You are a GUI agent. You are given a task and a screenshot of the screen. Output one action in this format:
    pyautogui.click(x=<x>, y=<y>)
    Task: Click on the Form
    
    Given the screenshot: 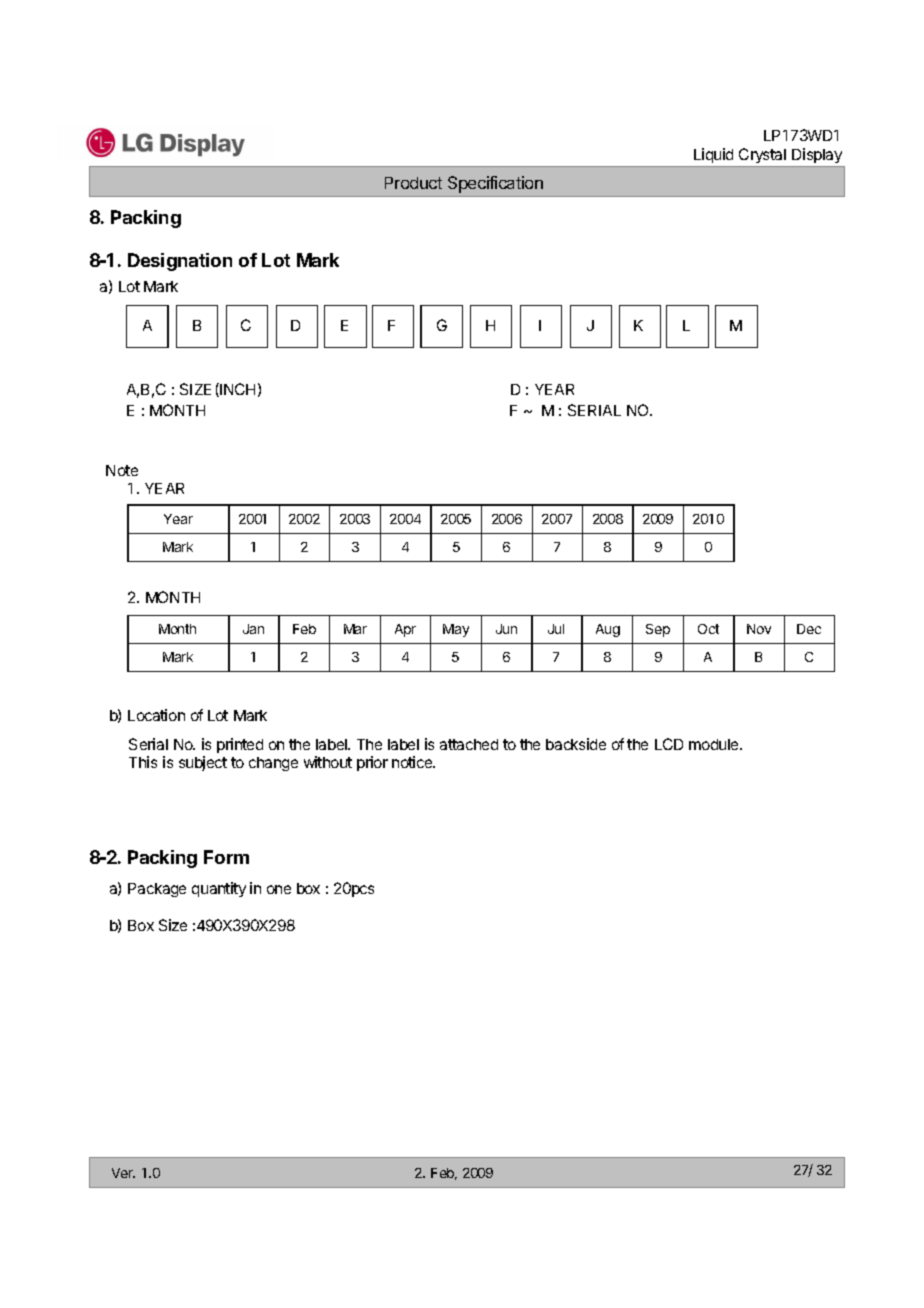 What is the action you would take?
    pyautogui.click(x=226, y=857)
